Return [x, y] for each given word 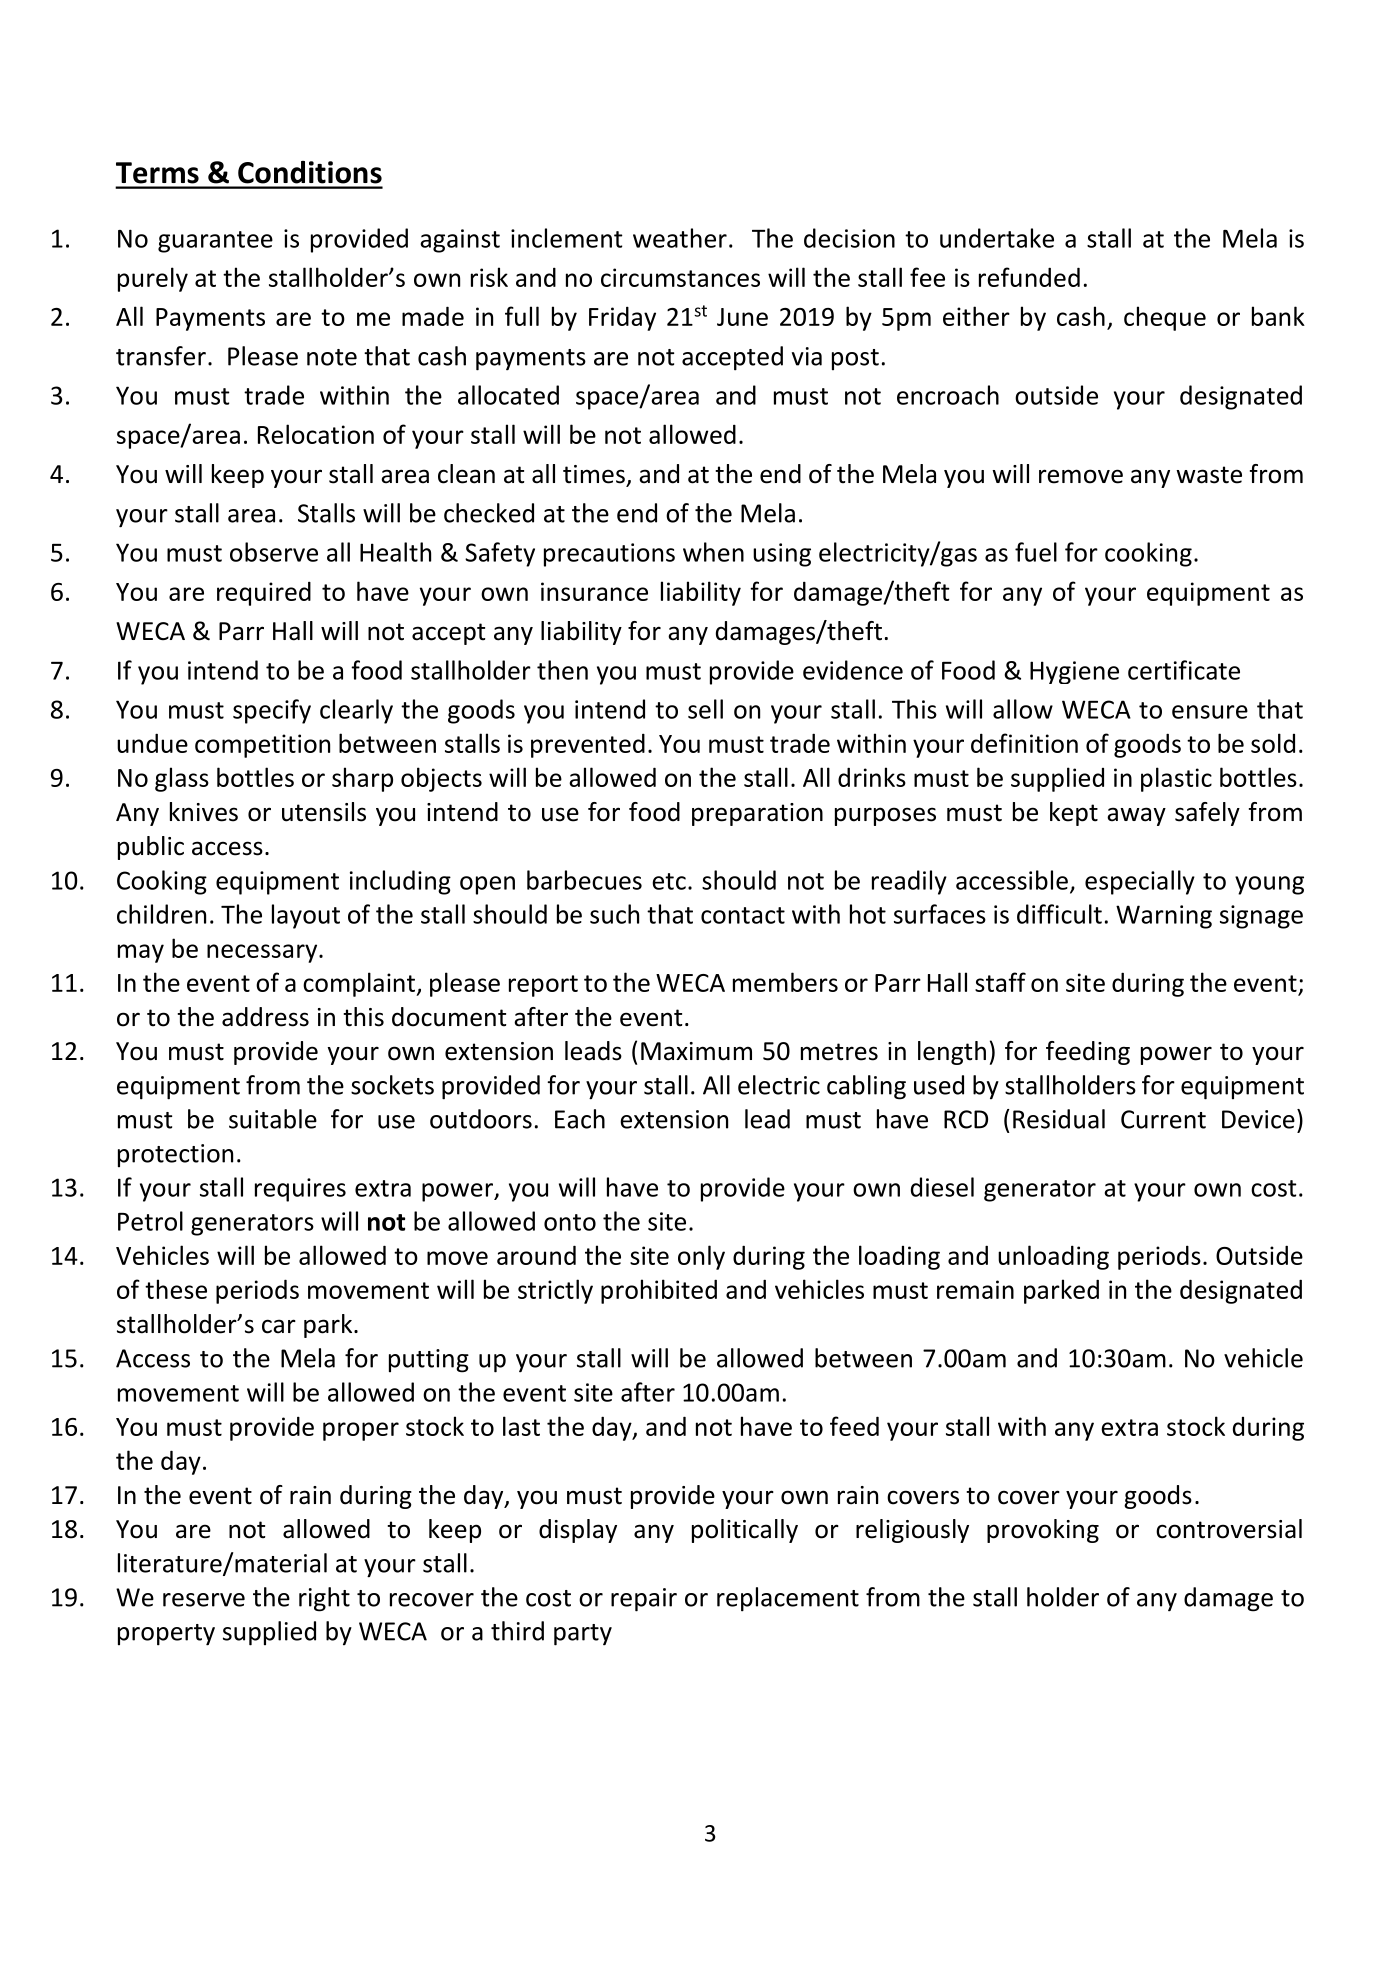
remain [975, 1289]
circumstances [680, 277]
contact [743, 915]
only [701, 1257]
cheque [1165, 318]
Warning [1164, 917]
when [713, 552]
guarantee [215, 242]
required [264, 593]
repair [644, 1600]
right [324, 1599]
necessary [263, 953]
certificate [1184, 670]
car [279, 1326]
